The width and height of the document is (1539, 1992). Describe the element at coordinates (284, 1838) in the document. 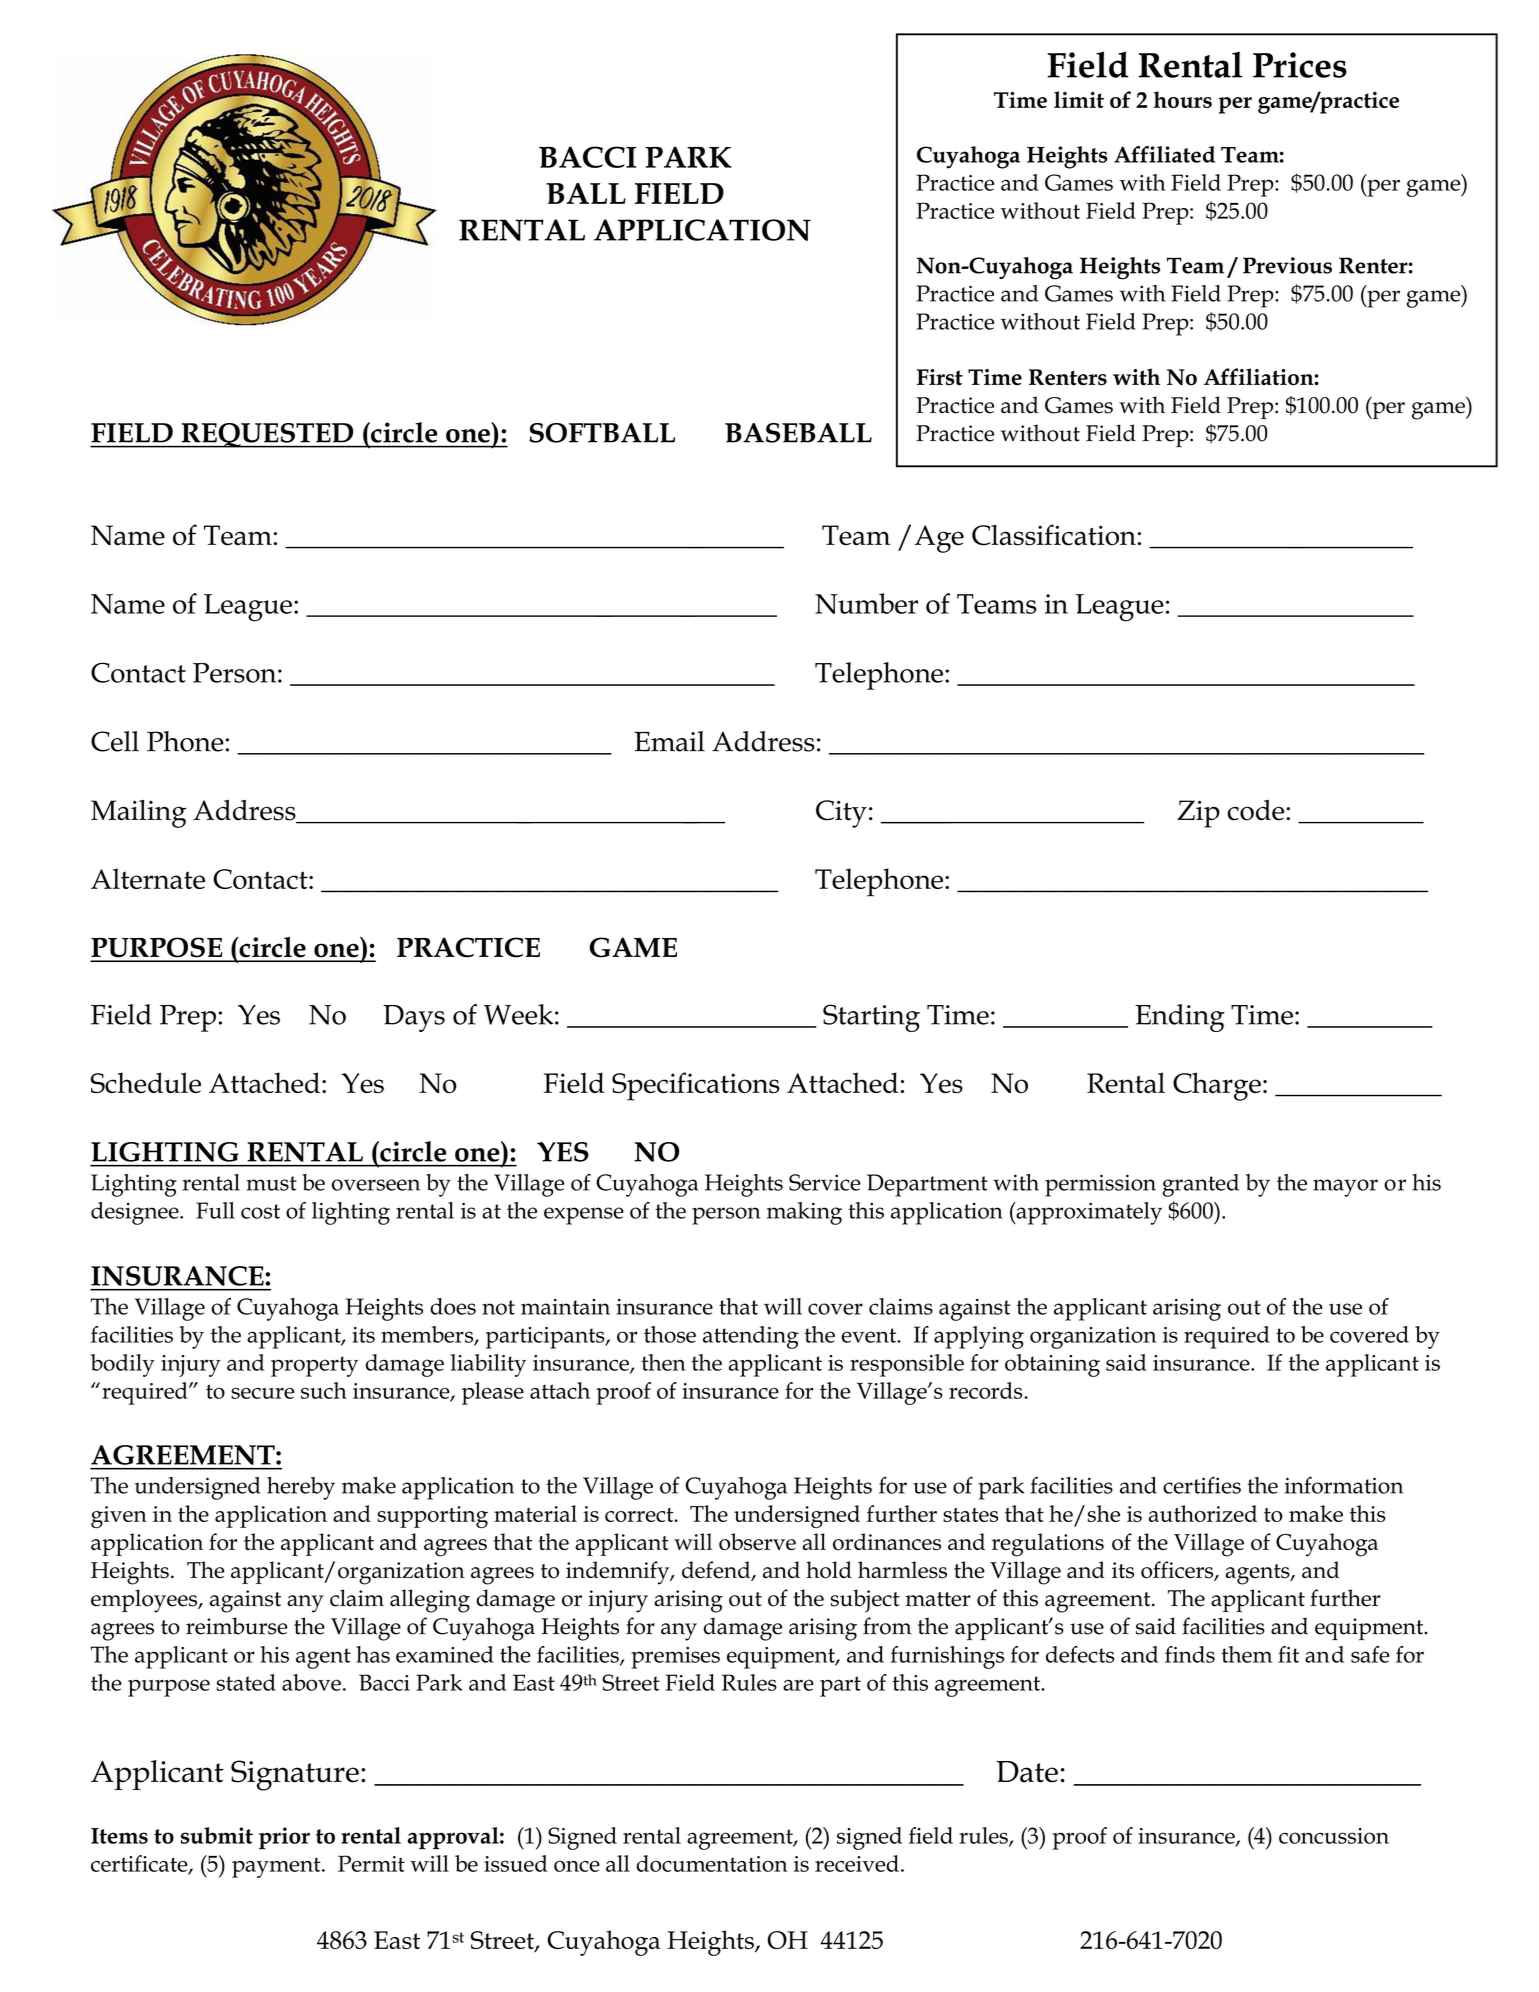

I see `prior` at that location.
